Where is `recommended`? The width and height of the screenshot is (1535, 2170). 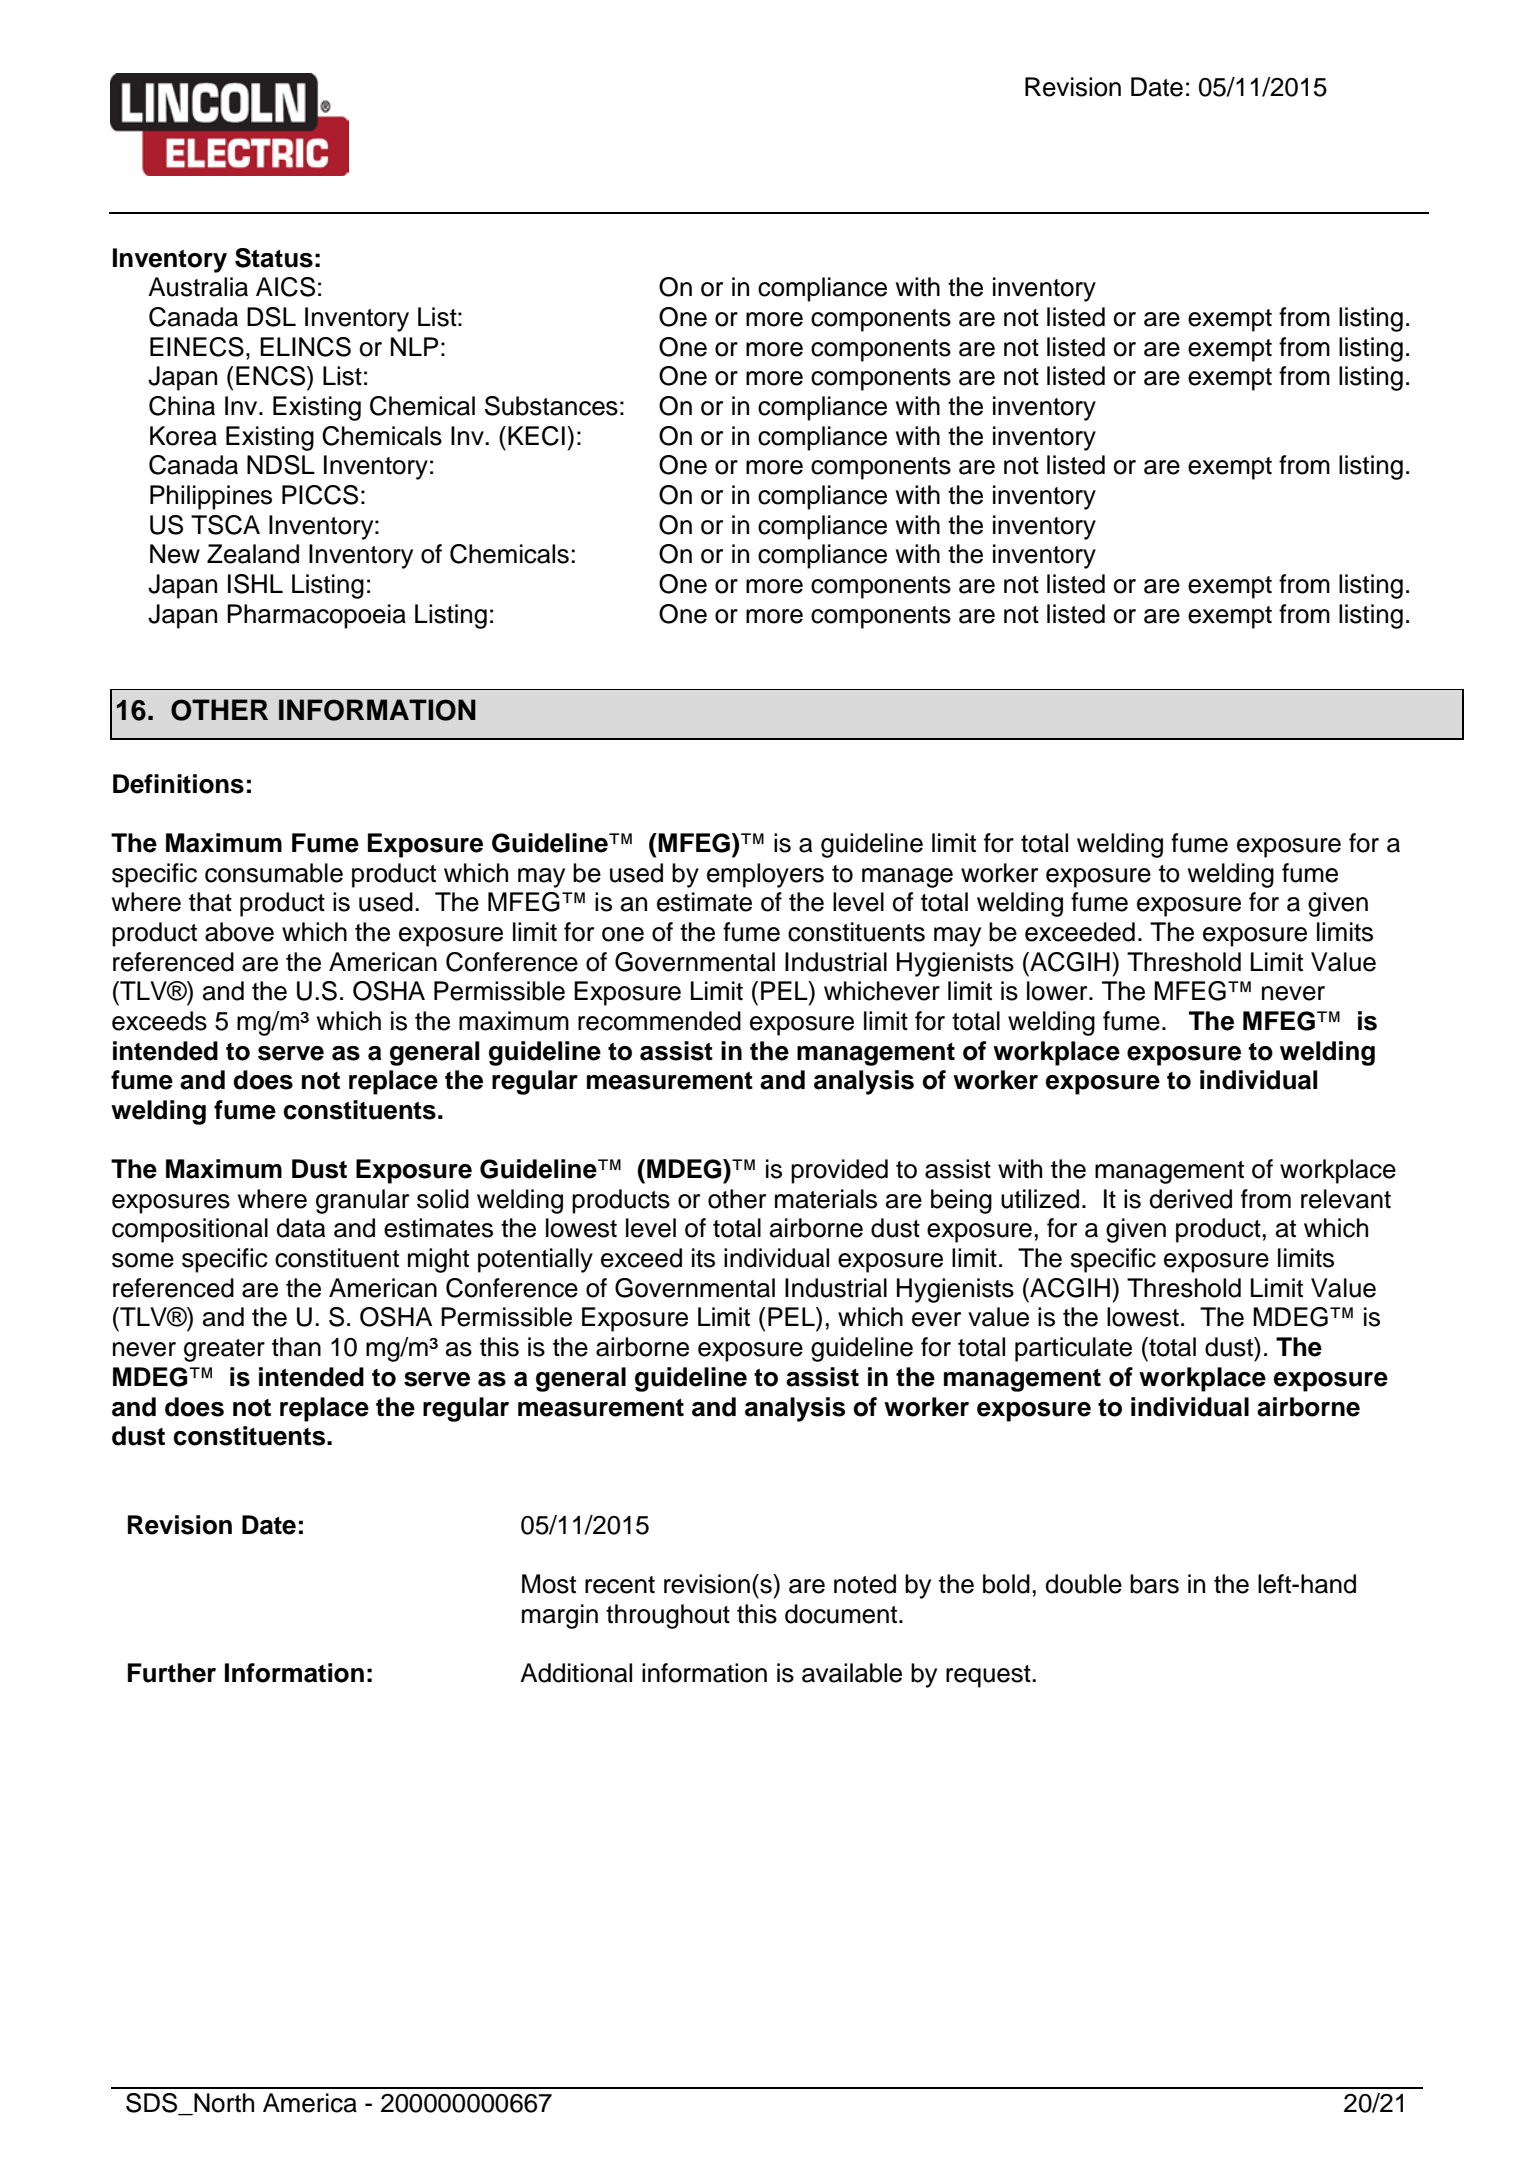
recommended is located at coordinates (659, 1021).
